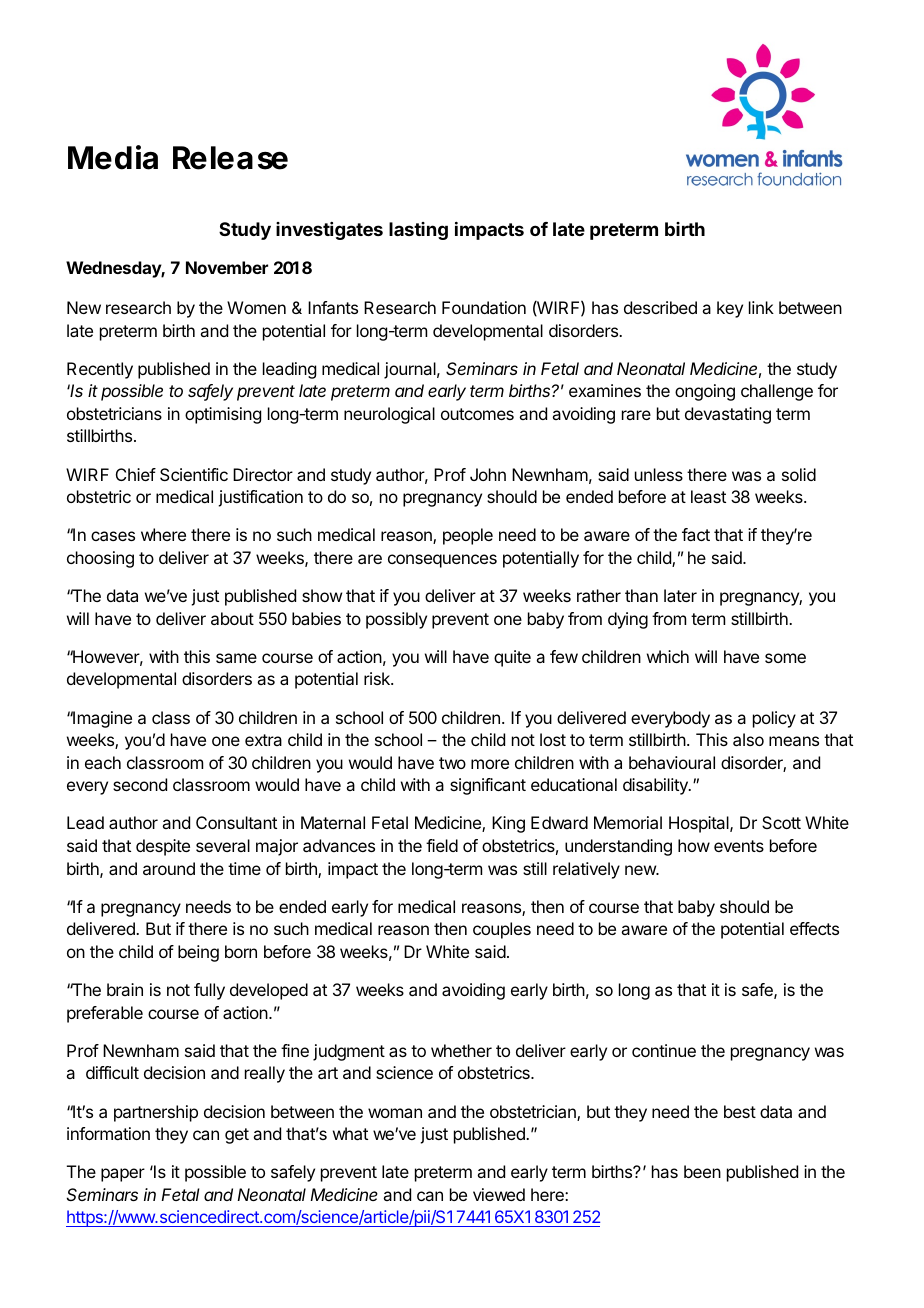  Describe the element at coordinates (227, 267) in the screenshot. I see `November` at that location.
